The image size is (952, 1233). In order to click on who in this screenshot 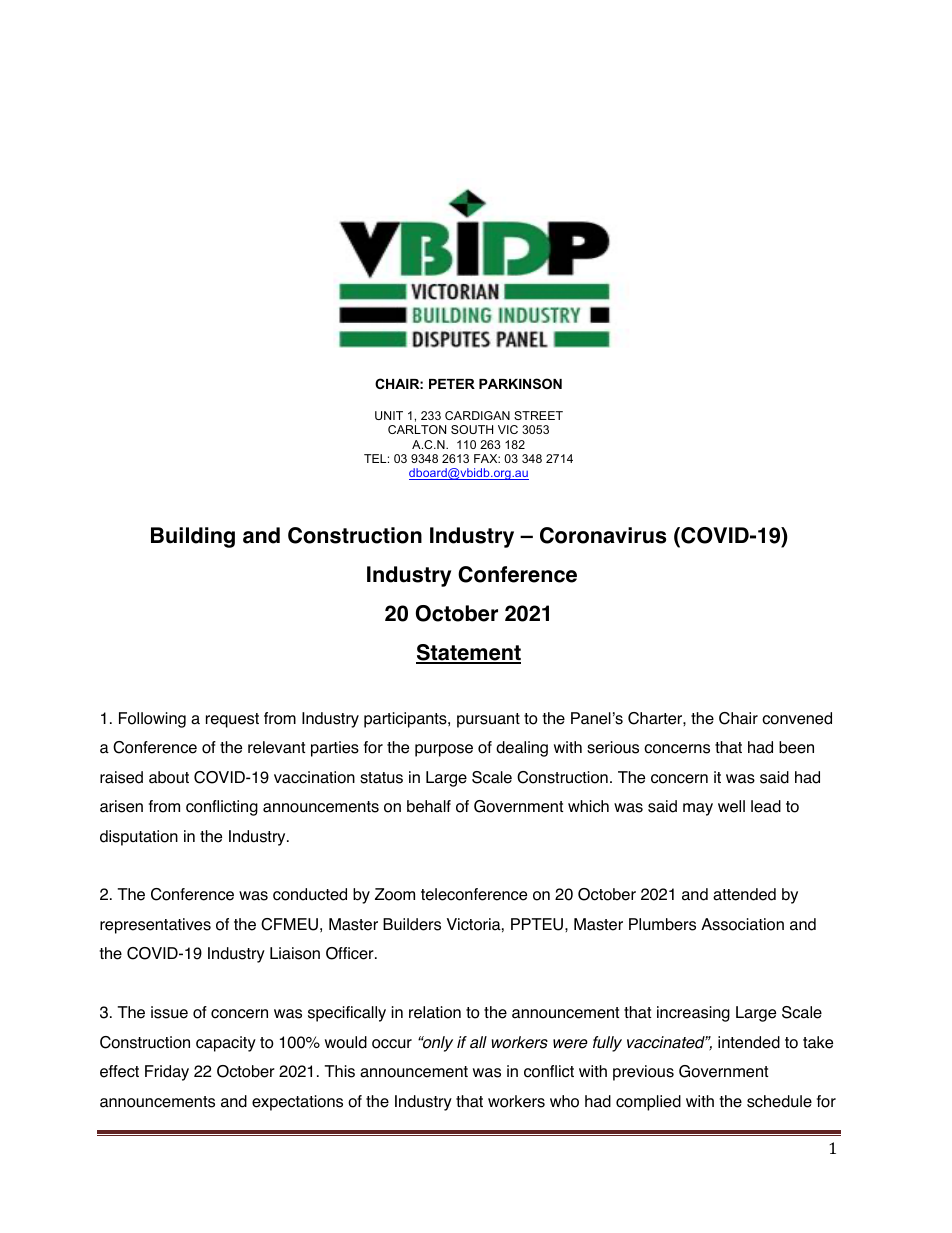, I will do `click(564, 1101)`.
